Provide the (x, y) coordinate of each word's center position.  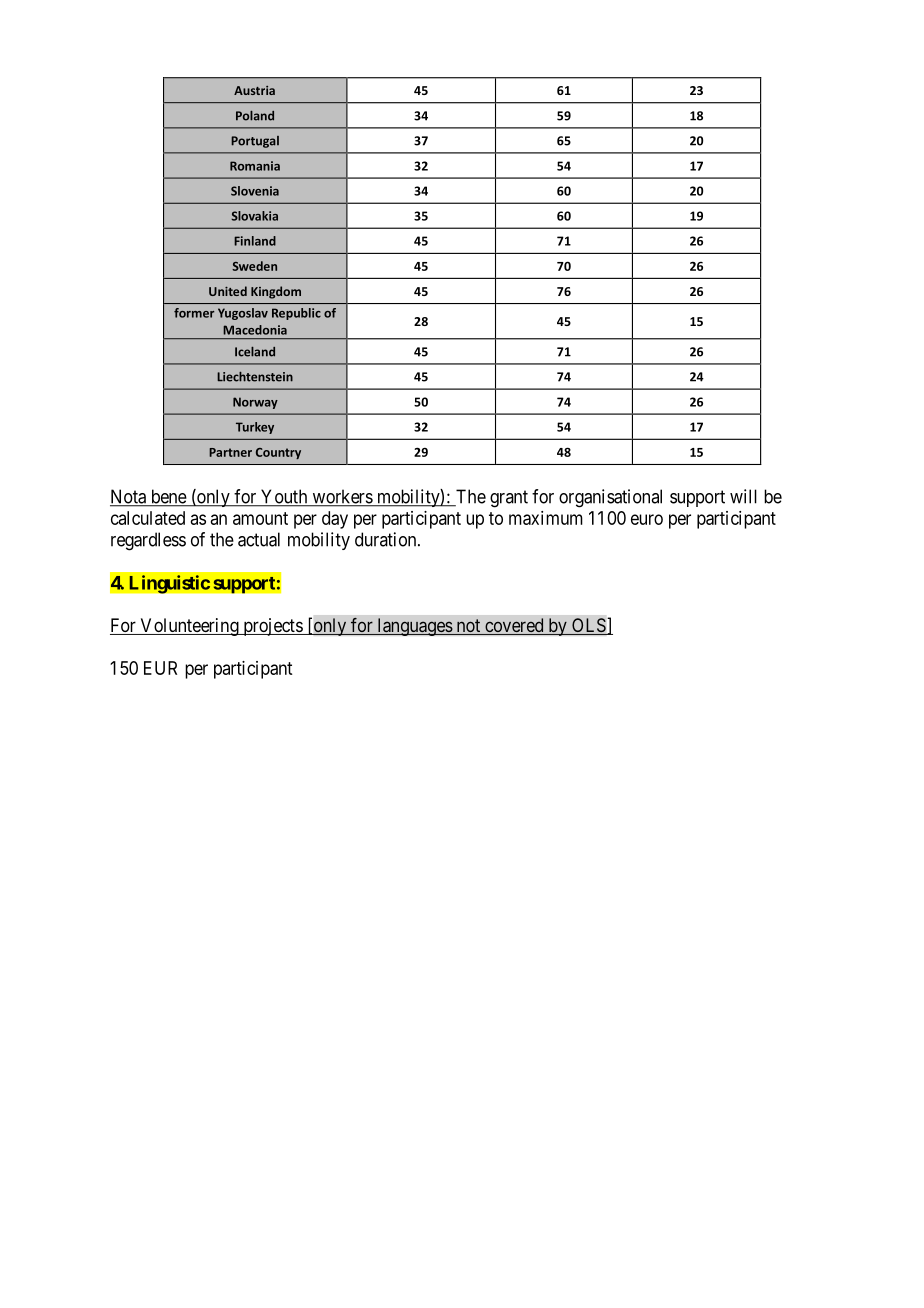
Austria (254, 90)
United (228, 291)
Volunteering (189, 627)
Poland (255, 116)
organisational (610, 498)
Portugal (255, 142)
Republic (296, 314)
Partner (230, 452)
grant (509, 499)
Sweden (254, 266)
